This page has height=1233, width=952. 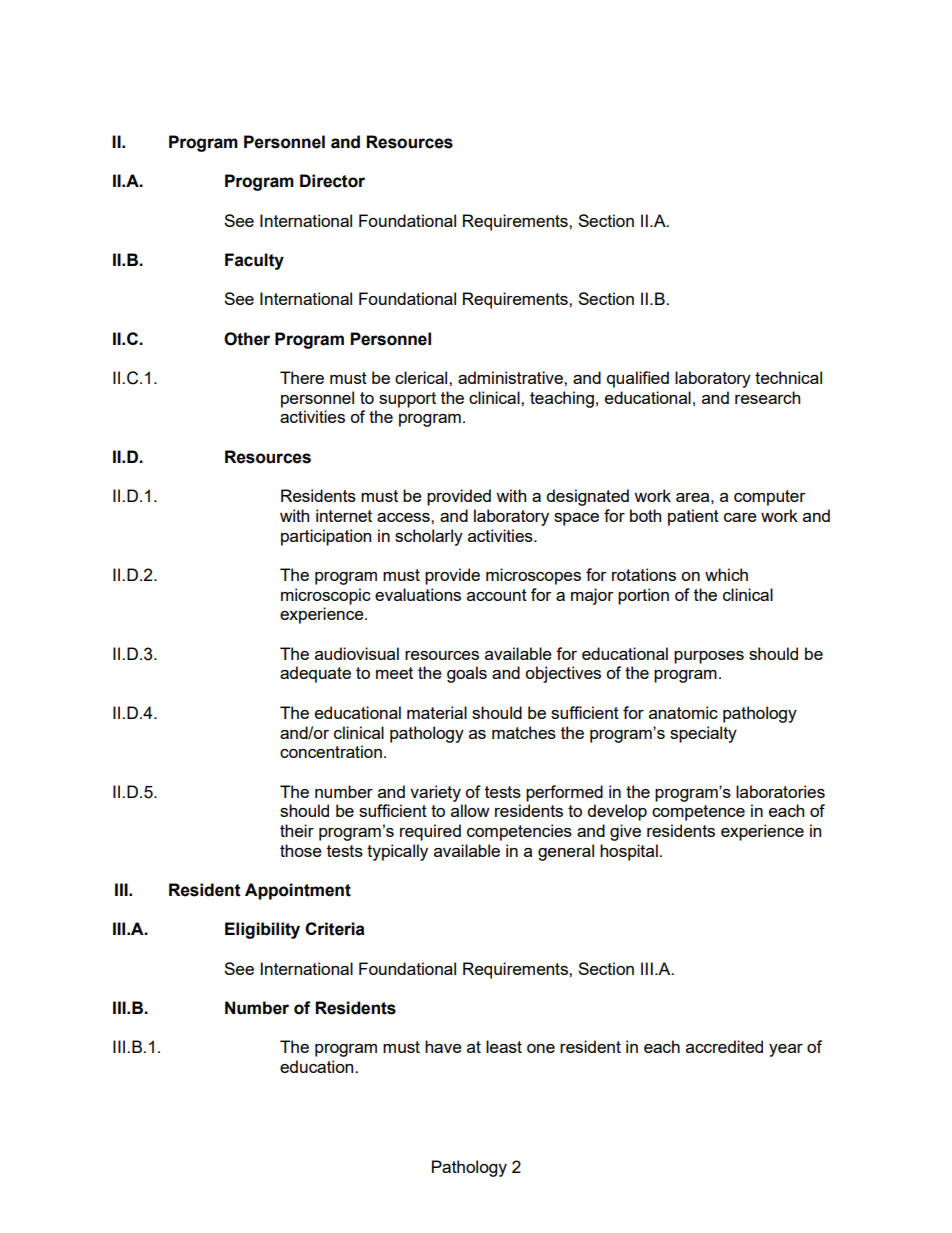 I want to click on administrative, so click(x=511, y=377).
